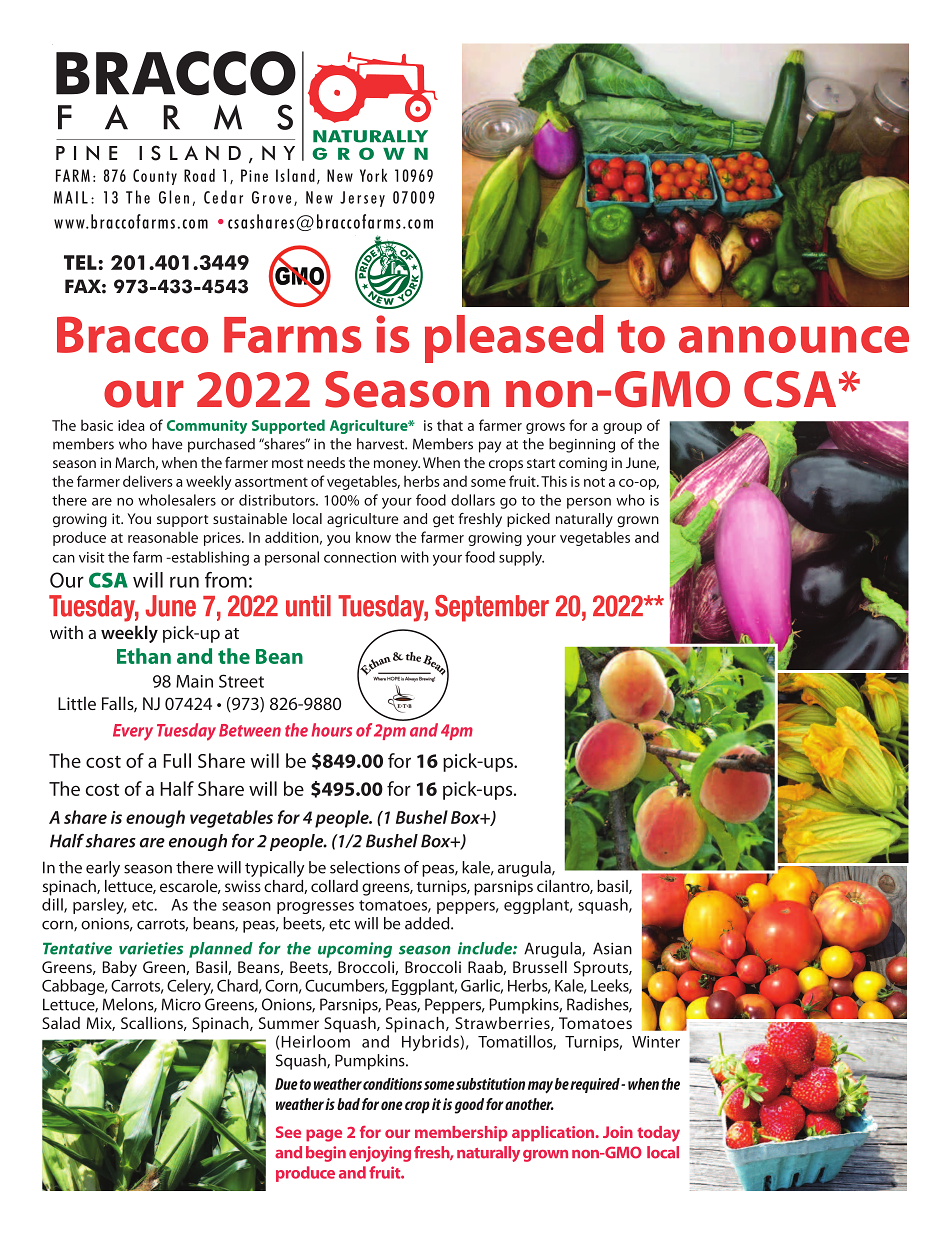 The height and width of the page is (1233, 952). I want to click on County, so click(155, 177).
